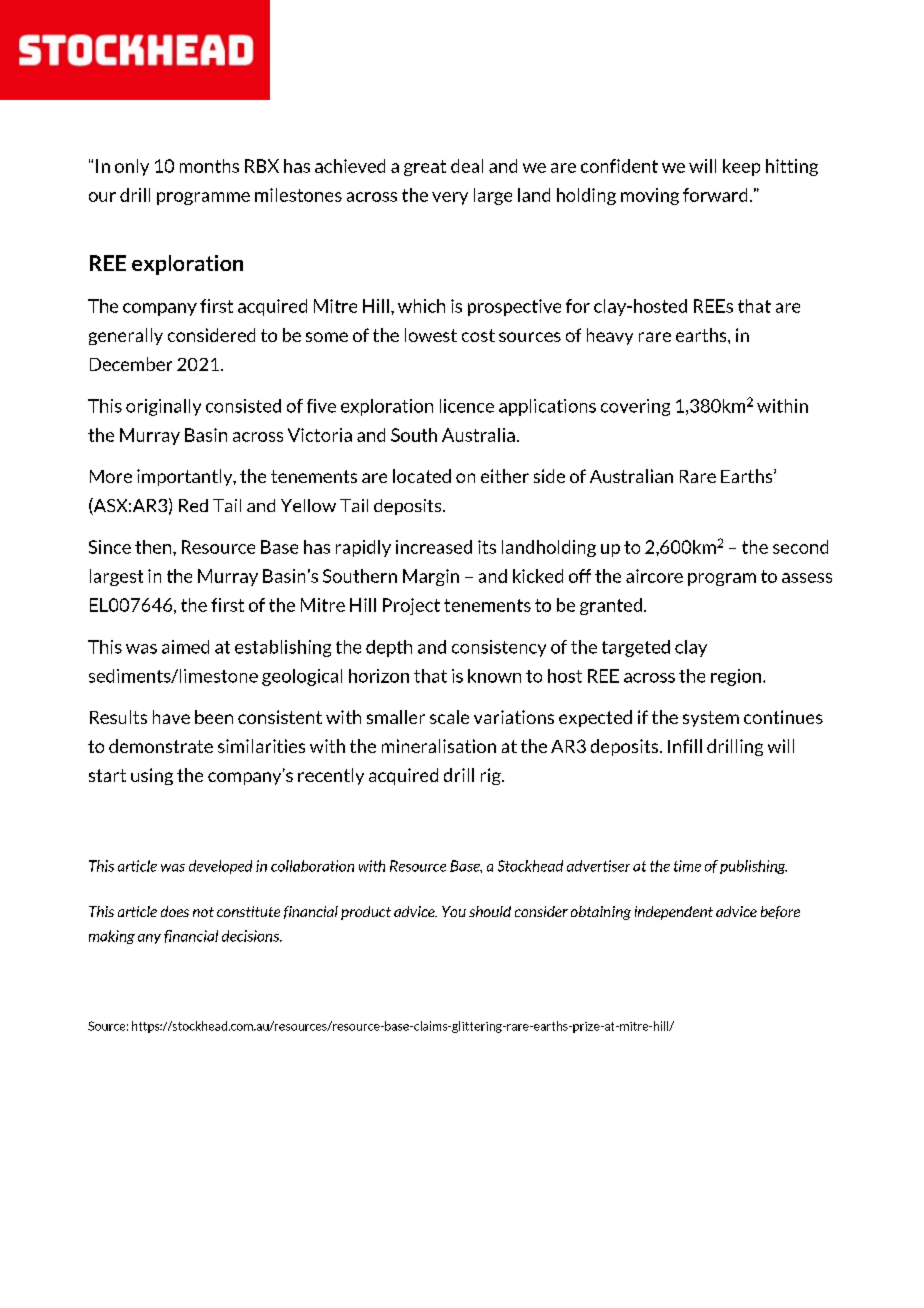  What do you see at coordinates (715, 195) in the screenshot?
I see `forward` at bounding box center [715, 195].
